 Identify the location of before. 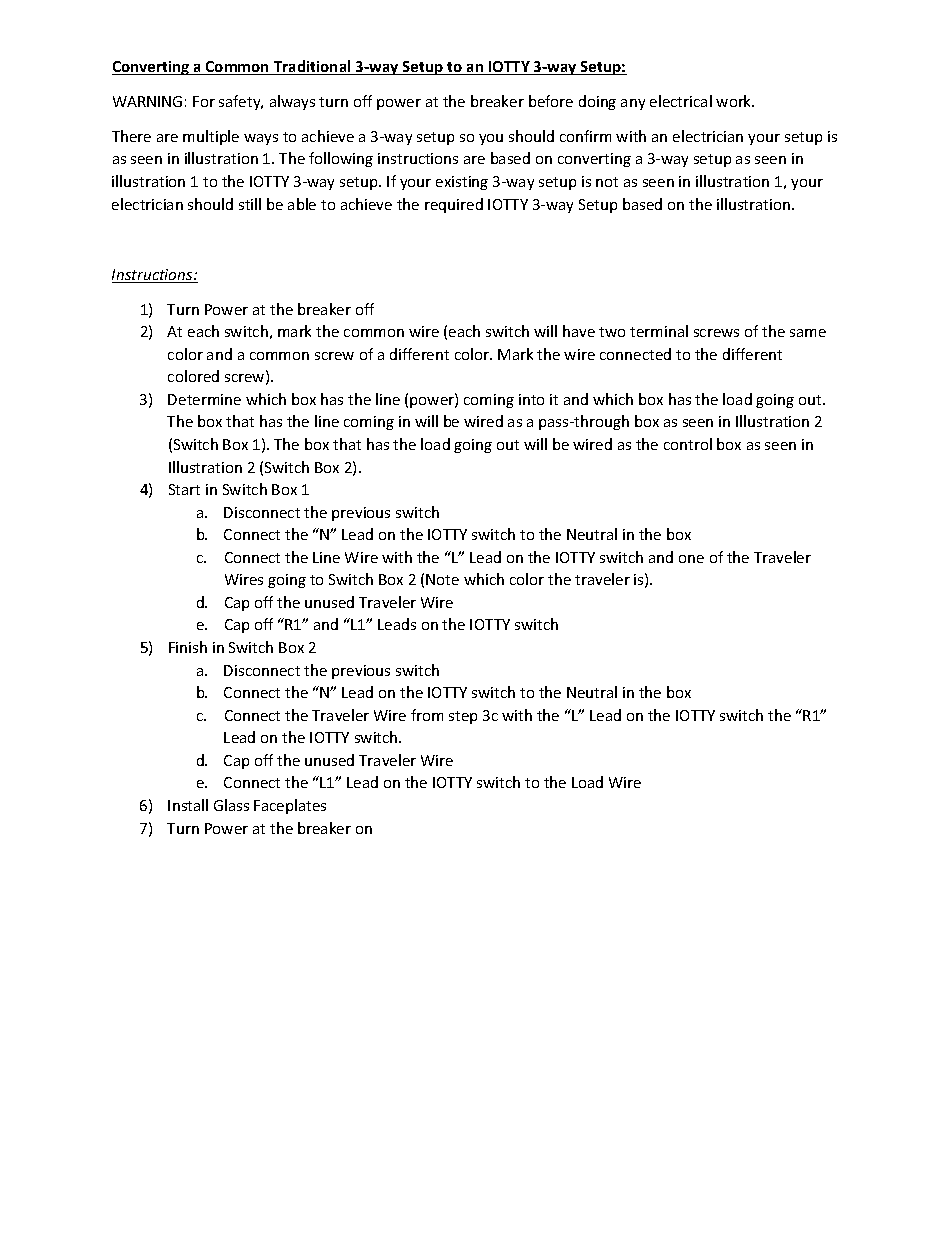
(551, 101).
